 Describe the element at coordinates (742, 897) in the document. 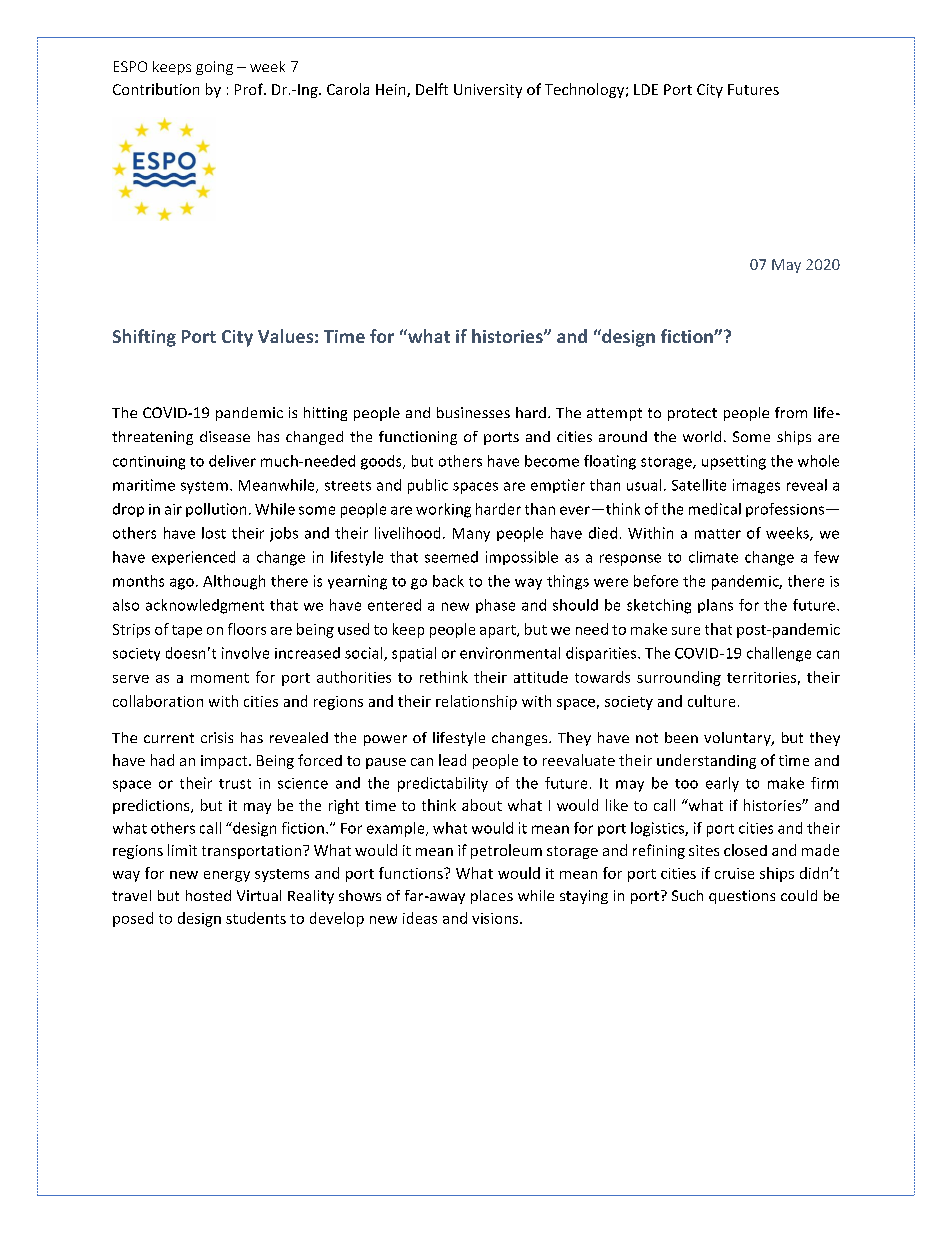

I see `questions` at that location.
